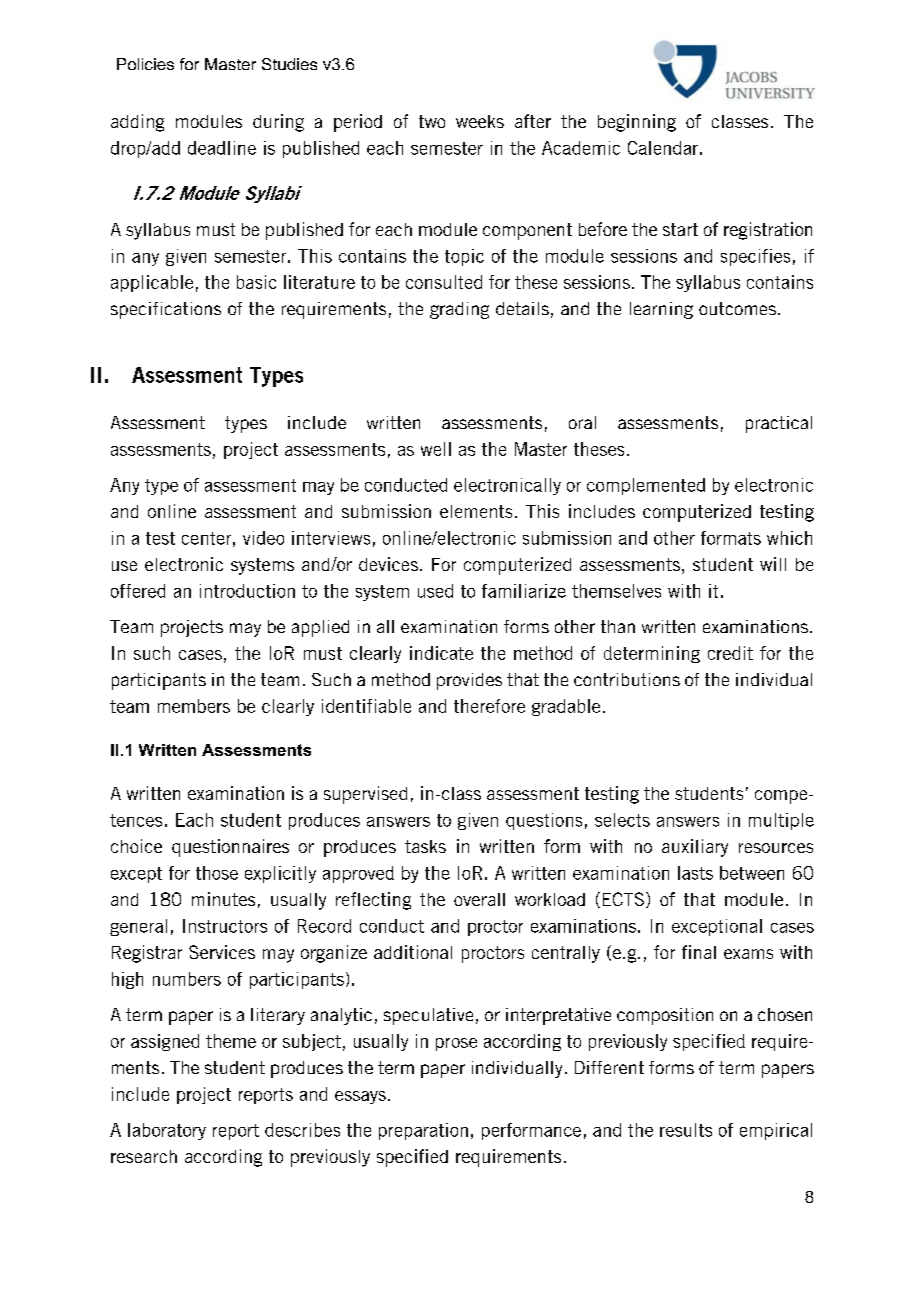 Image resolution: width=924 pixels, height=1308 pixels. I want to click on grading, so click(459, 310).
